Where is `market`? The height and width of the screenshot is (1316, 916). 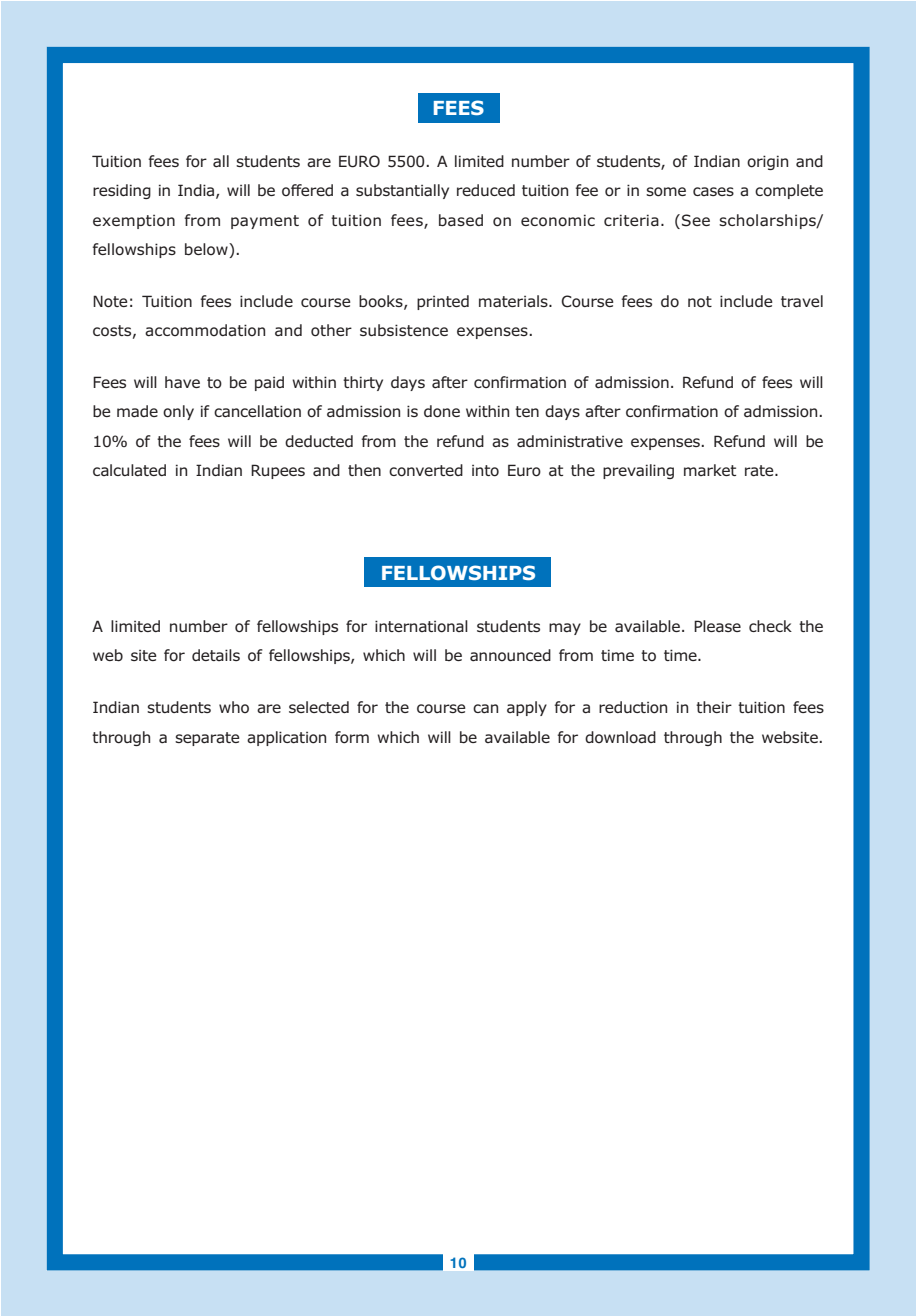 market is located at coordinates (710, 470).
